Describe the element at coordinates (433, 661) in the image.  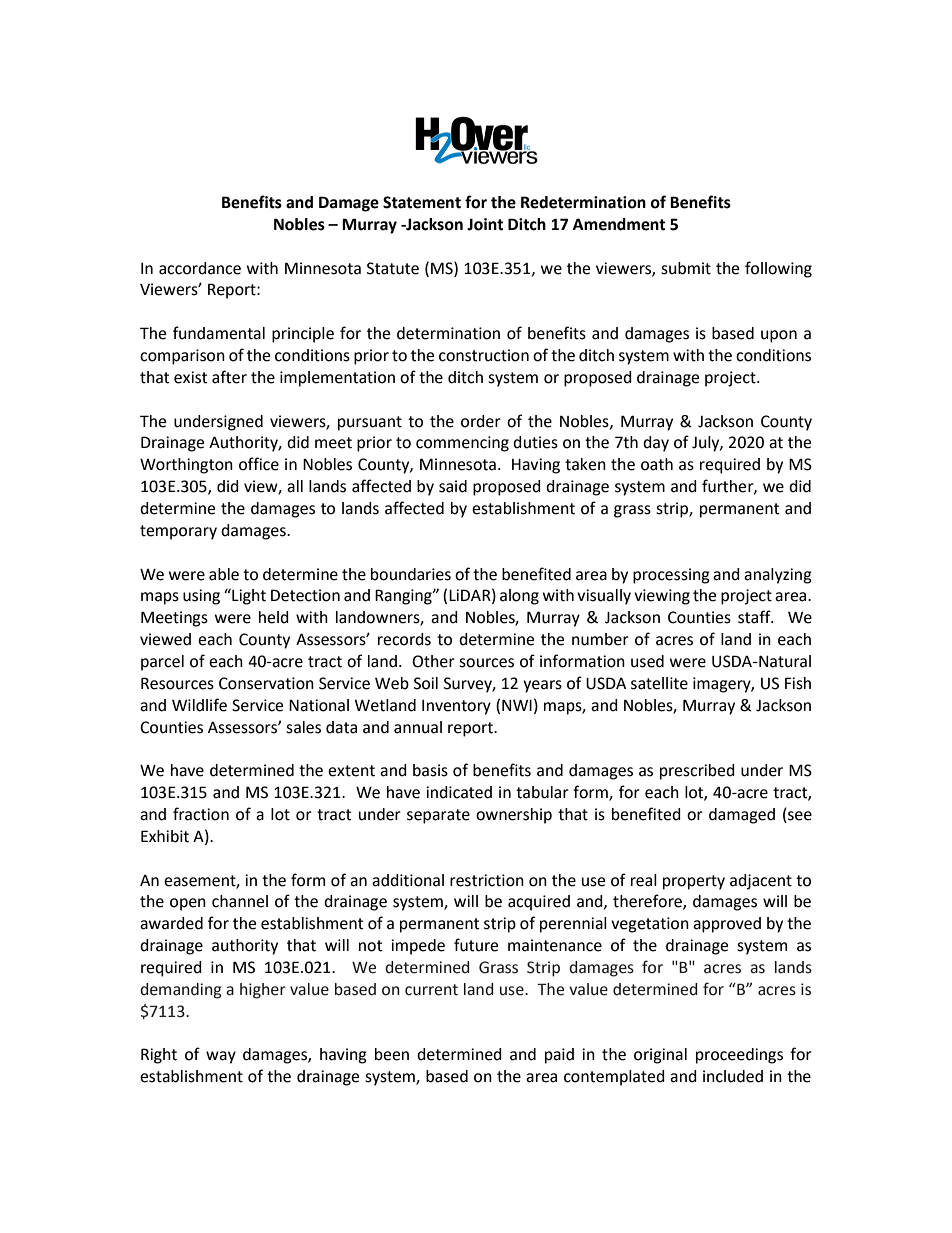
I see `Other` at that location.
